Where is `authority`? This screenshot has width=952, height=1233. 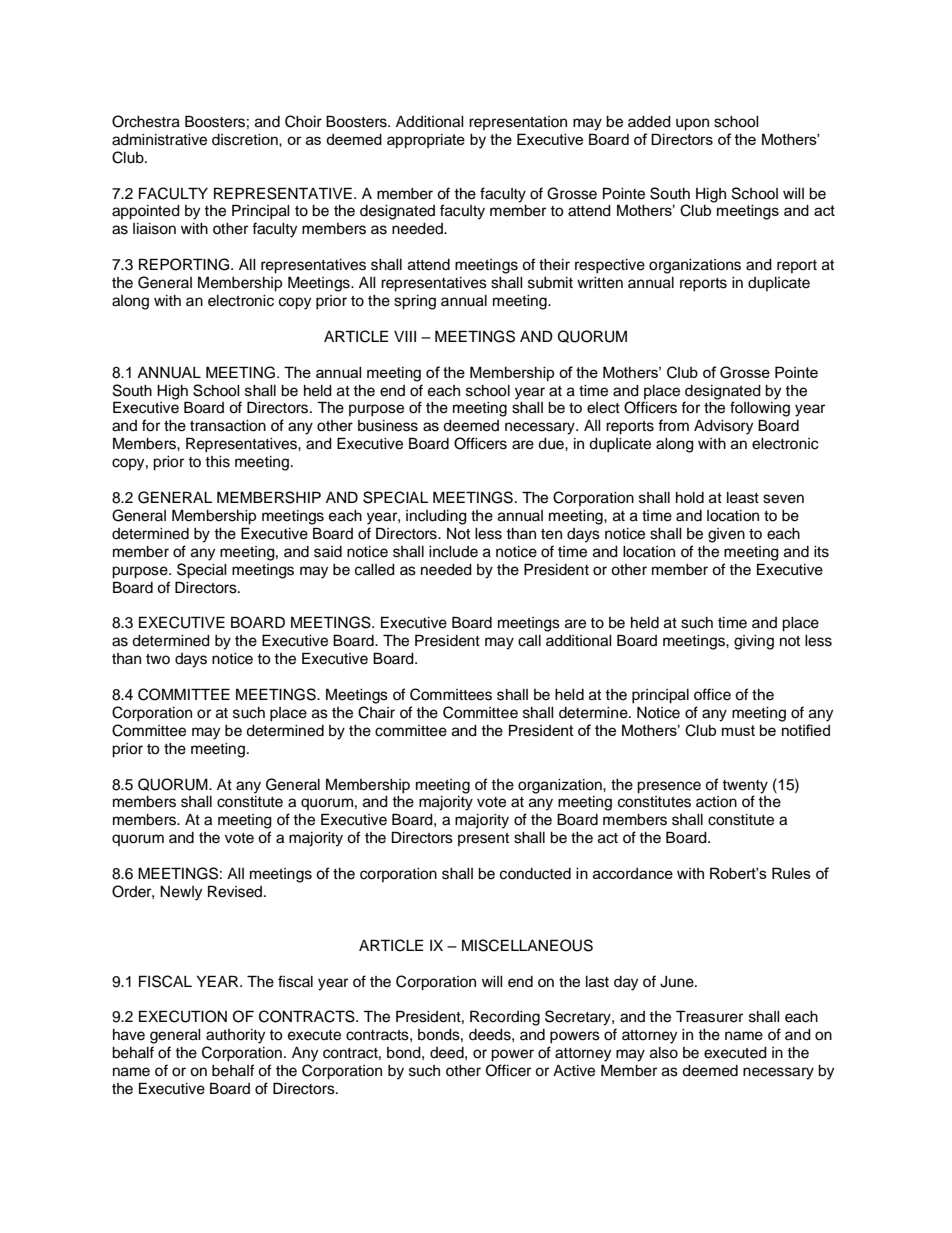 authority is located at coordinates (235, 1036).
